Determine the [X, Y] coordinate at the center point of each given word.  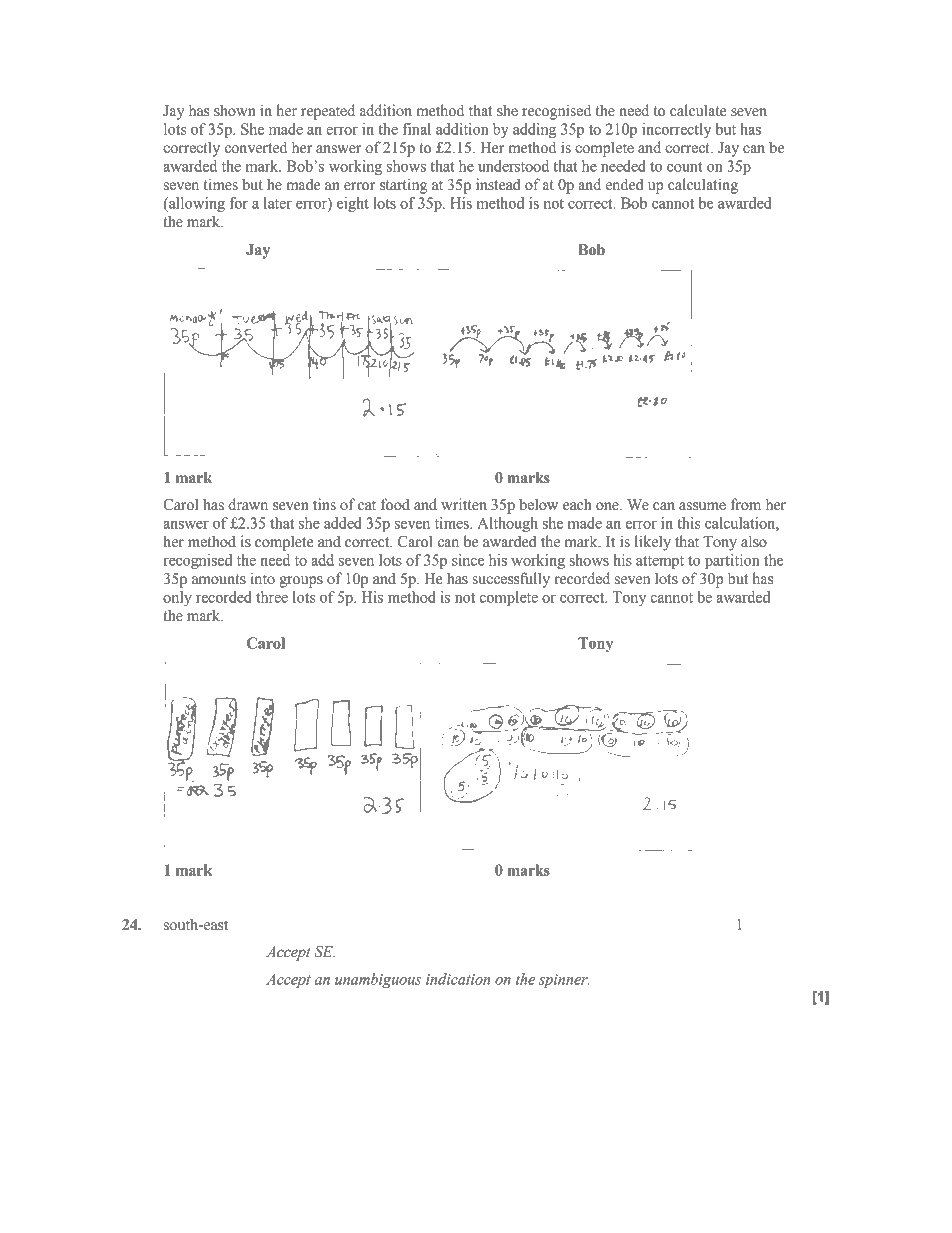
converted [256, 147]
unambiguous [378, 980]
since [468, 560]
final [416, 129]
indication [458, 979]
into [262, 578]
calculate [698, 110]
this [689, 523]
